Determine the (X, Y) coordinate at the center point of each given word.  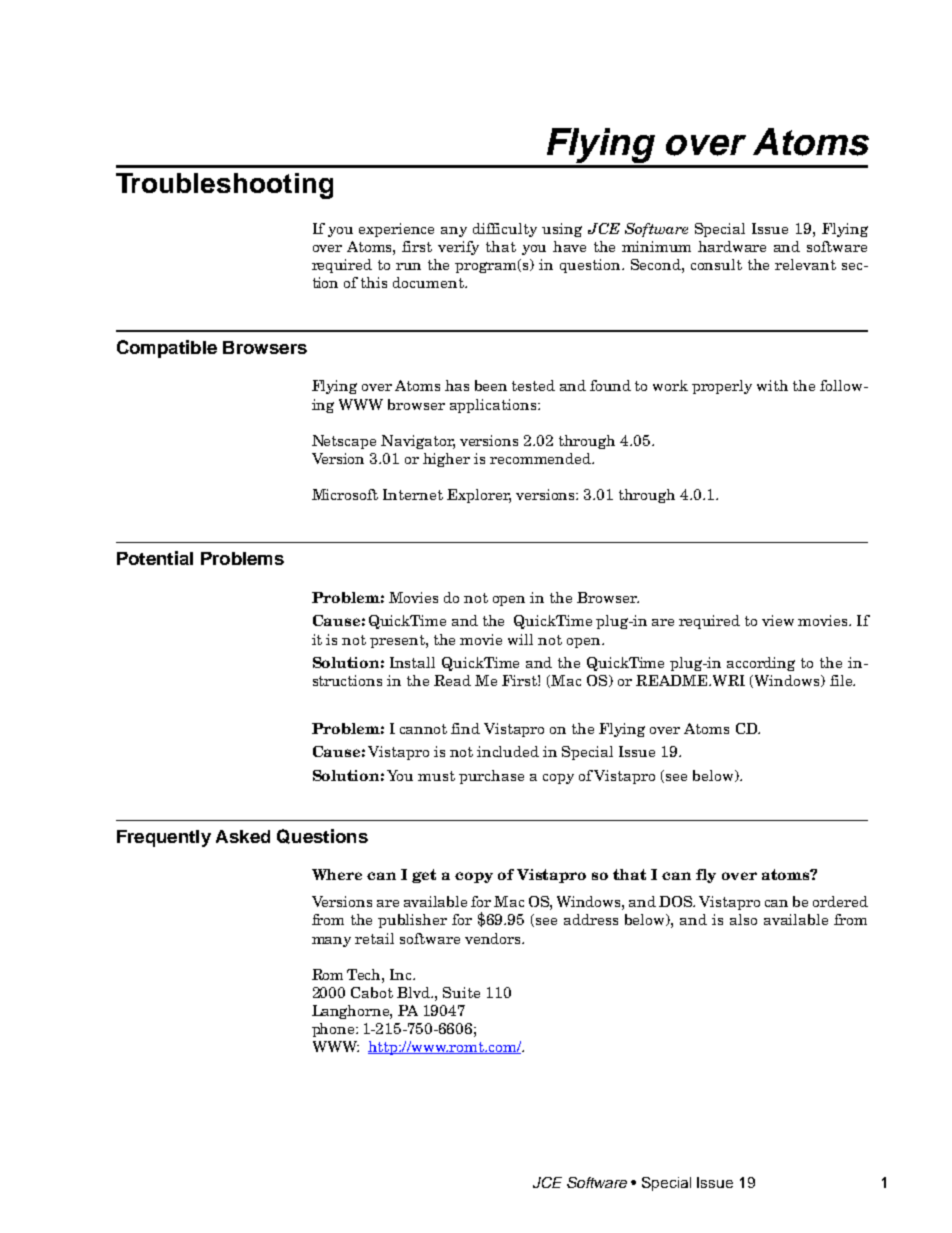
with (772, 385)
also (743, 919)
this (374, 282)
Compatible (167, 349)
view (778, 620)
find (465, 728)
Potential (155, 558)
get (424, 876)
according (761, 664)
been (491, 385)
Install (412, 662)
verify (458, 248)
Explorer (479, 496)
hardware (732, 246)
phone (334, 1030)
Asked (243, 836)
